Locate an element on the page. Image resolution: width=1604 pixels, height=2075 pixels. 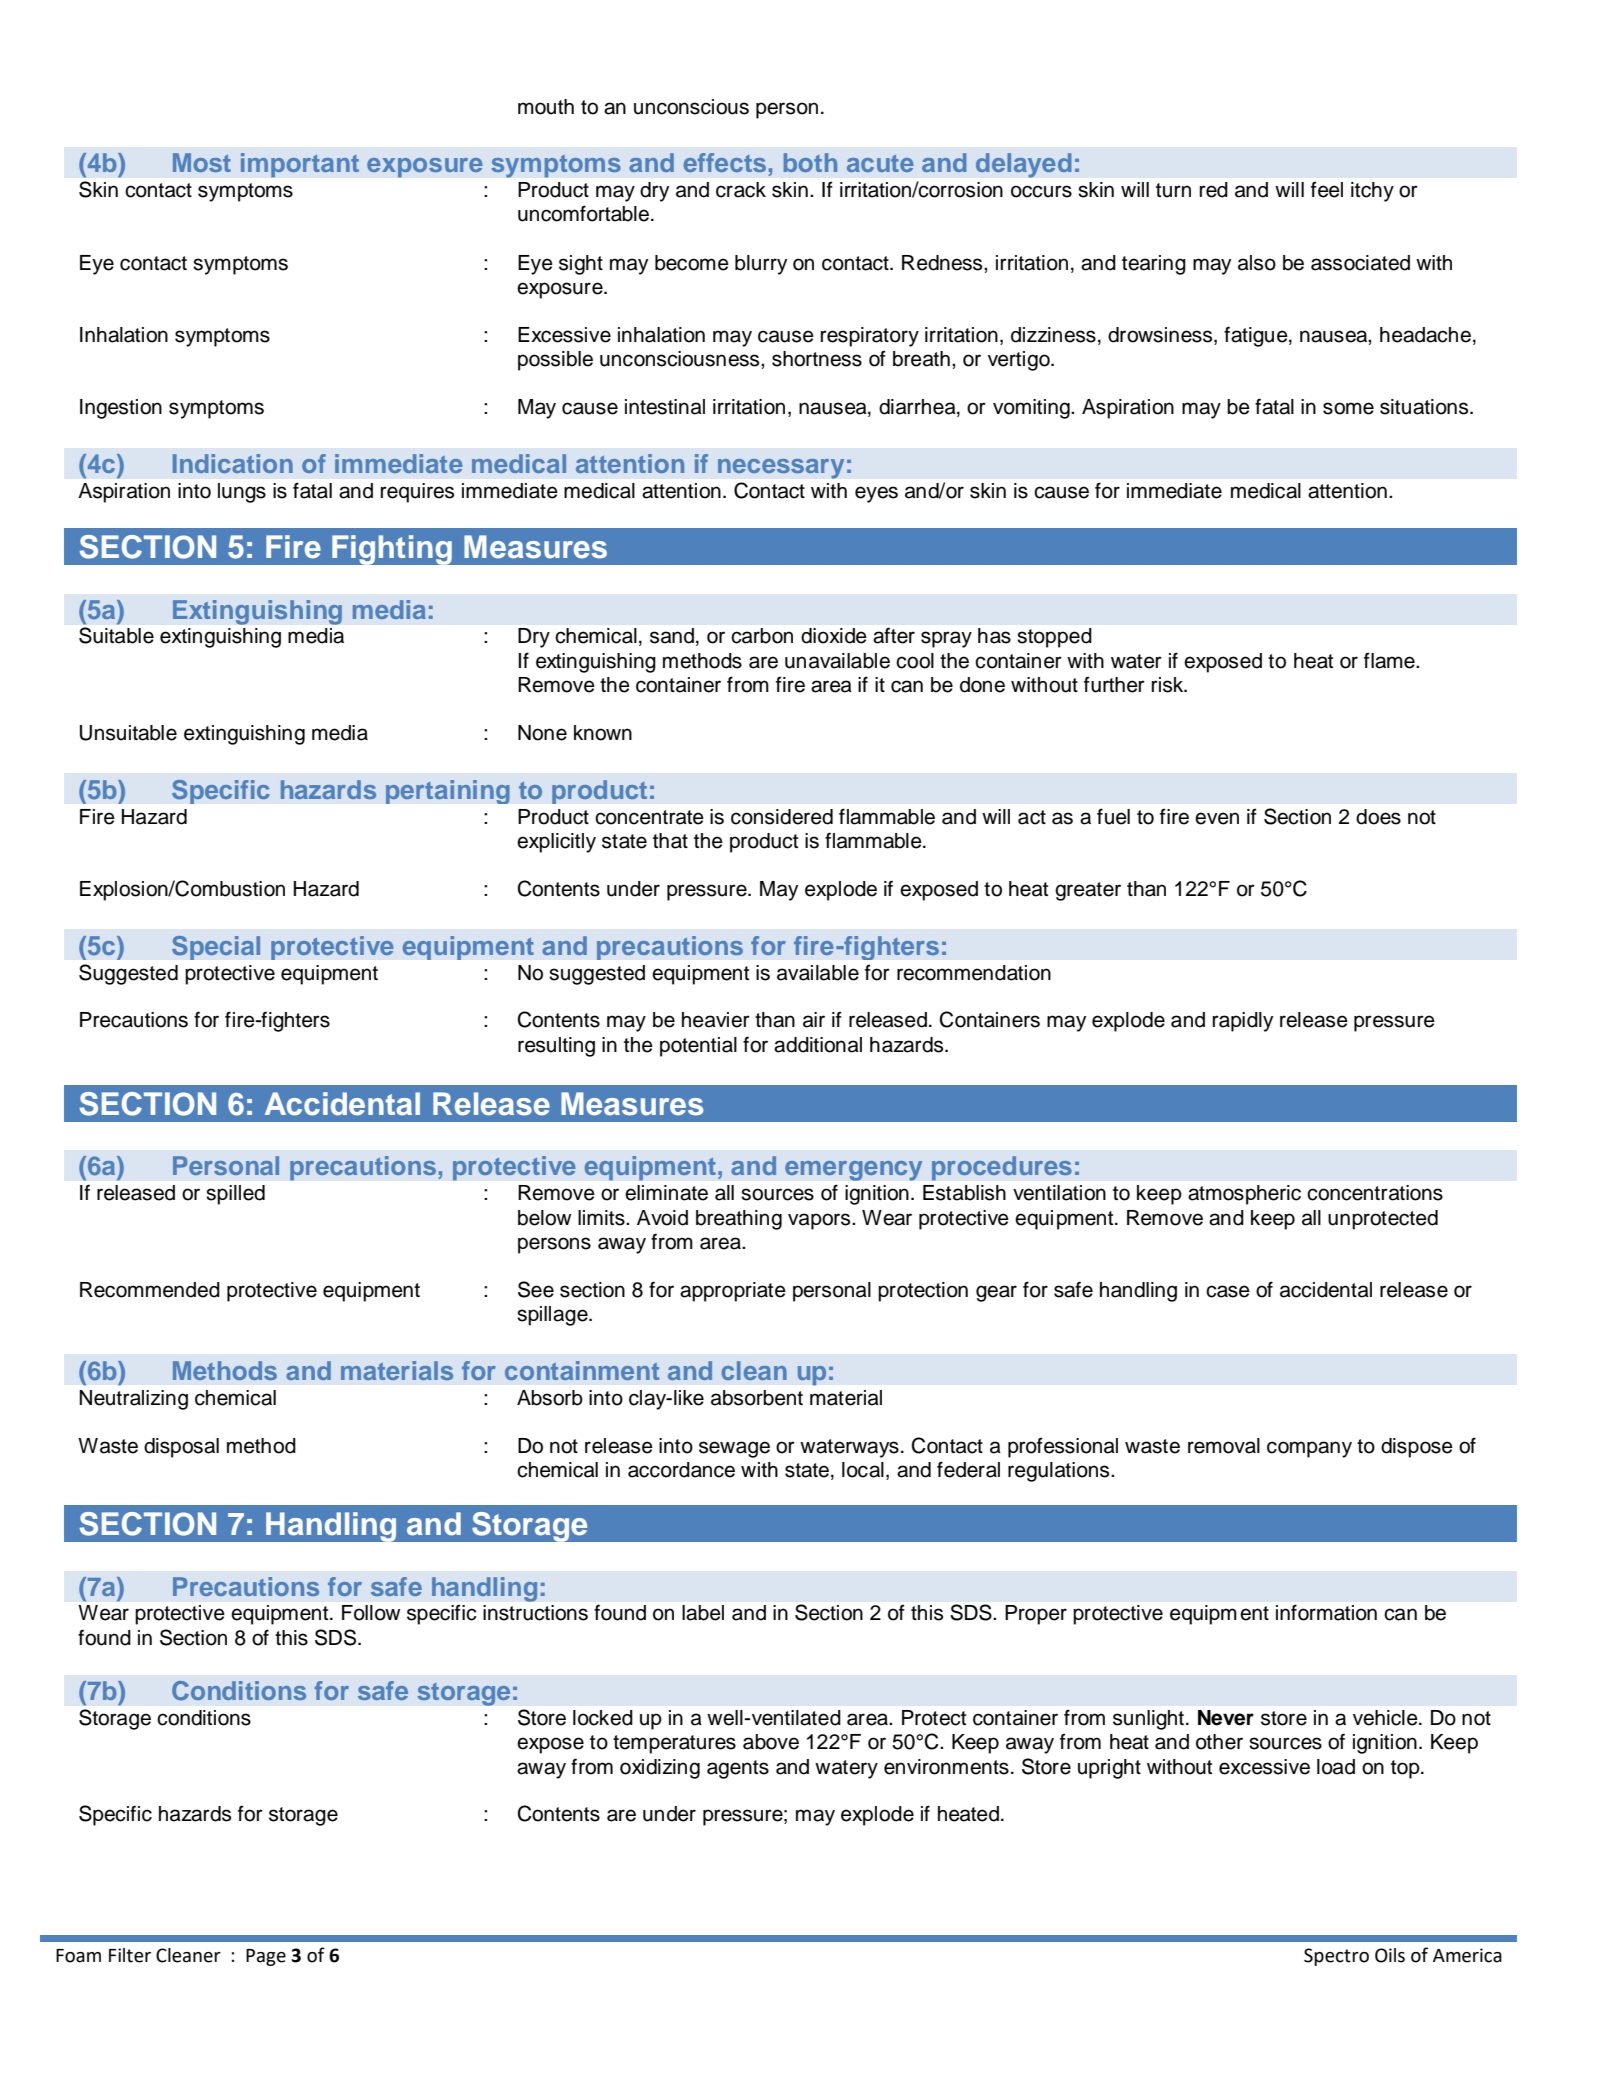
Most is located at coordinates (202, 162).
